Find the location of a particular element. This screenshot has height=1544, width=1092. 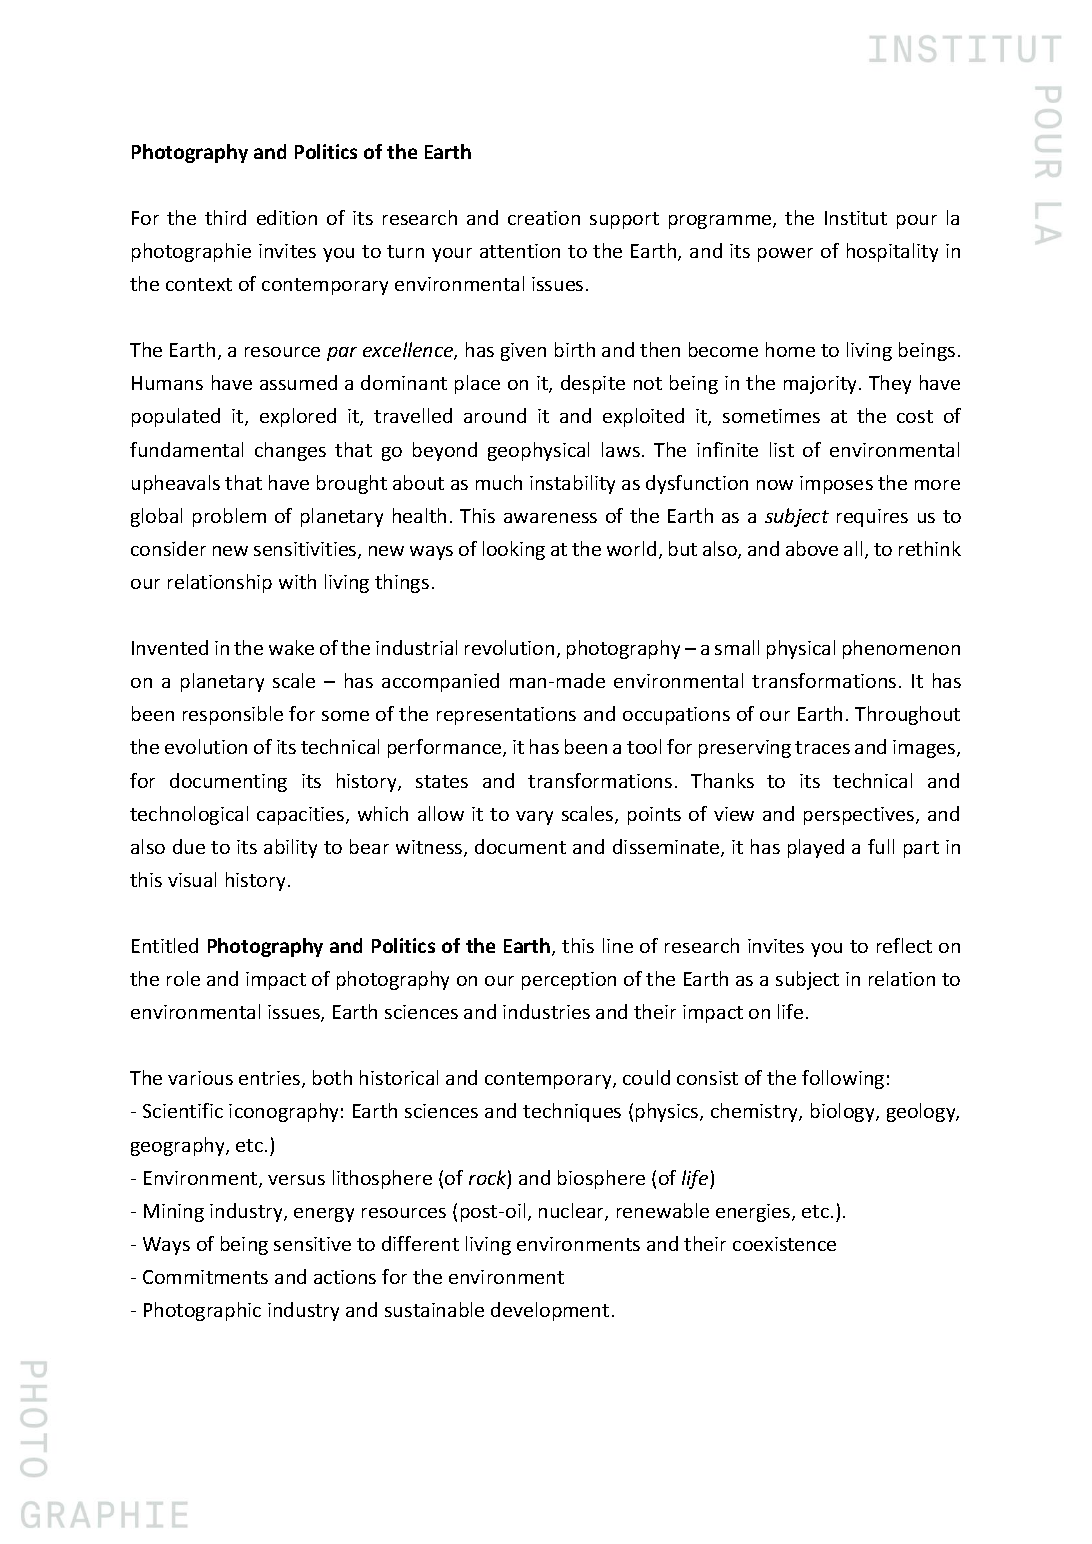

entries is located at coordinates (271, 1079).
